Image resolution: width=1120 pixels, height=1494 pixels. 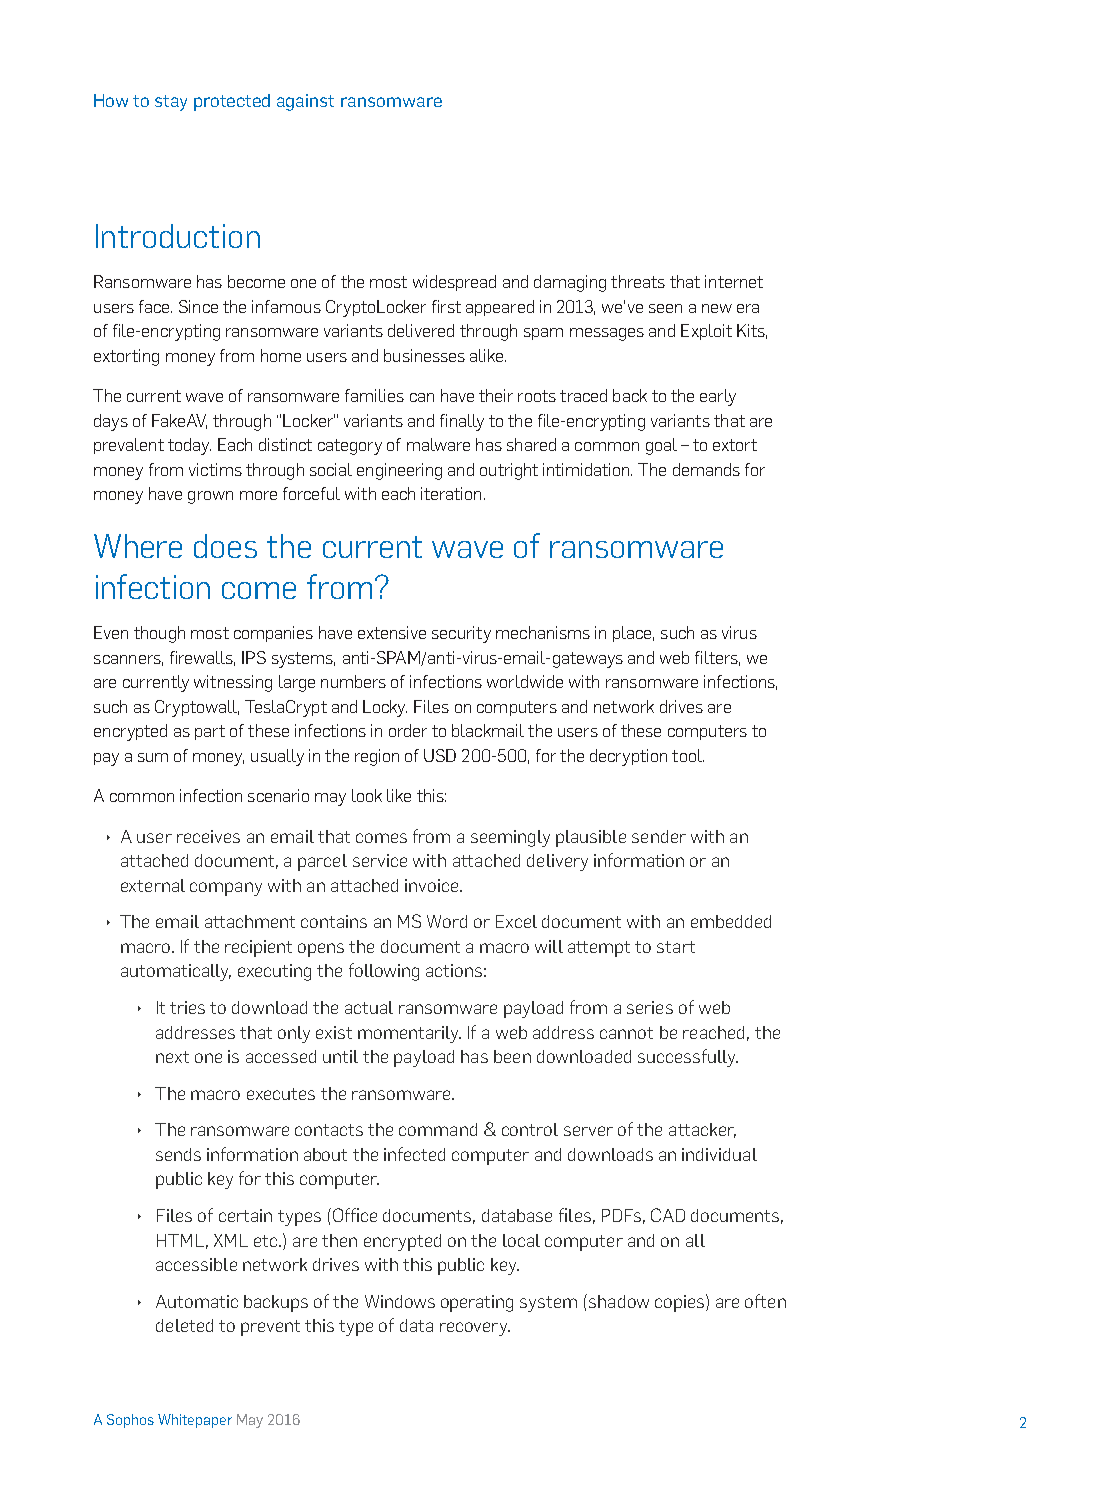 I want to click on part, so click(x=210, y=732).
